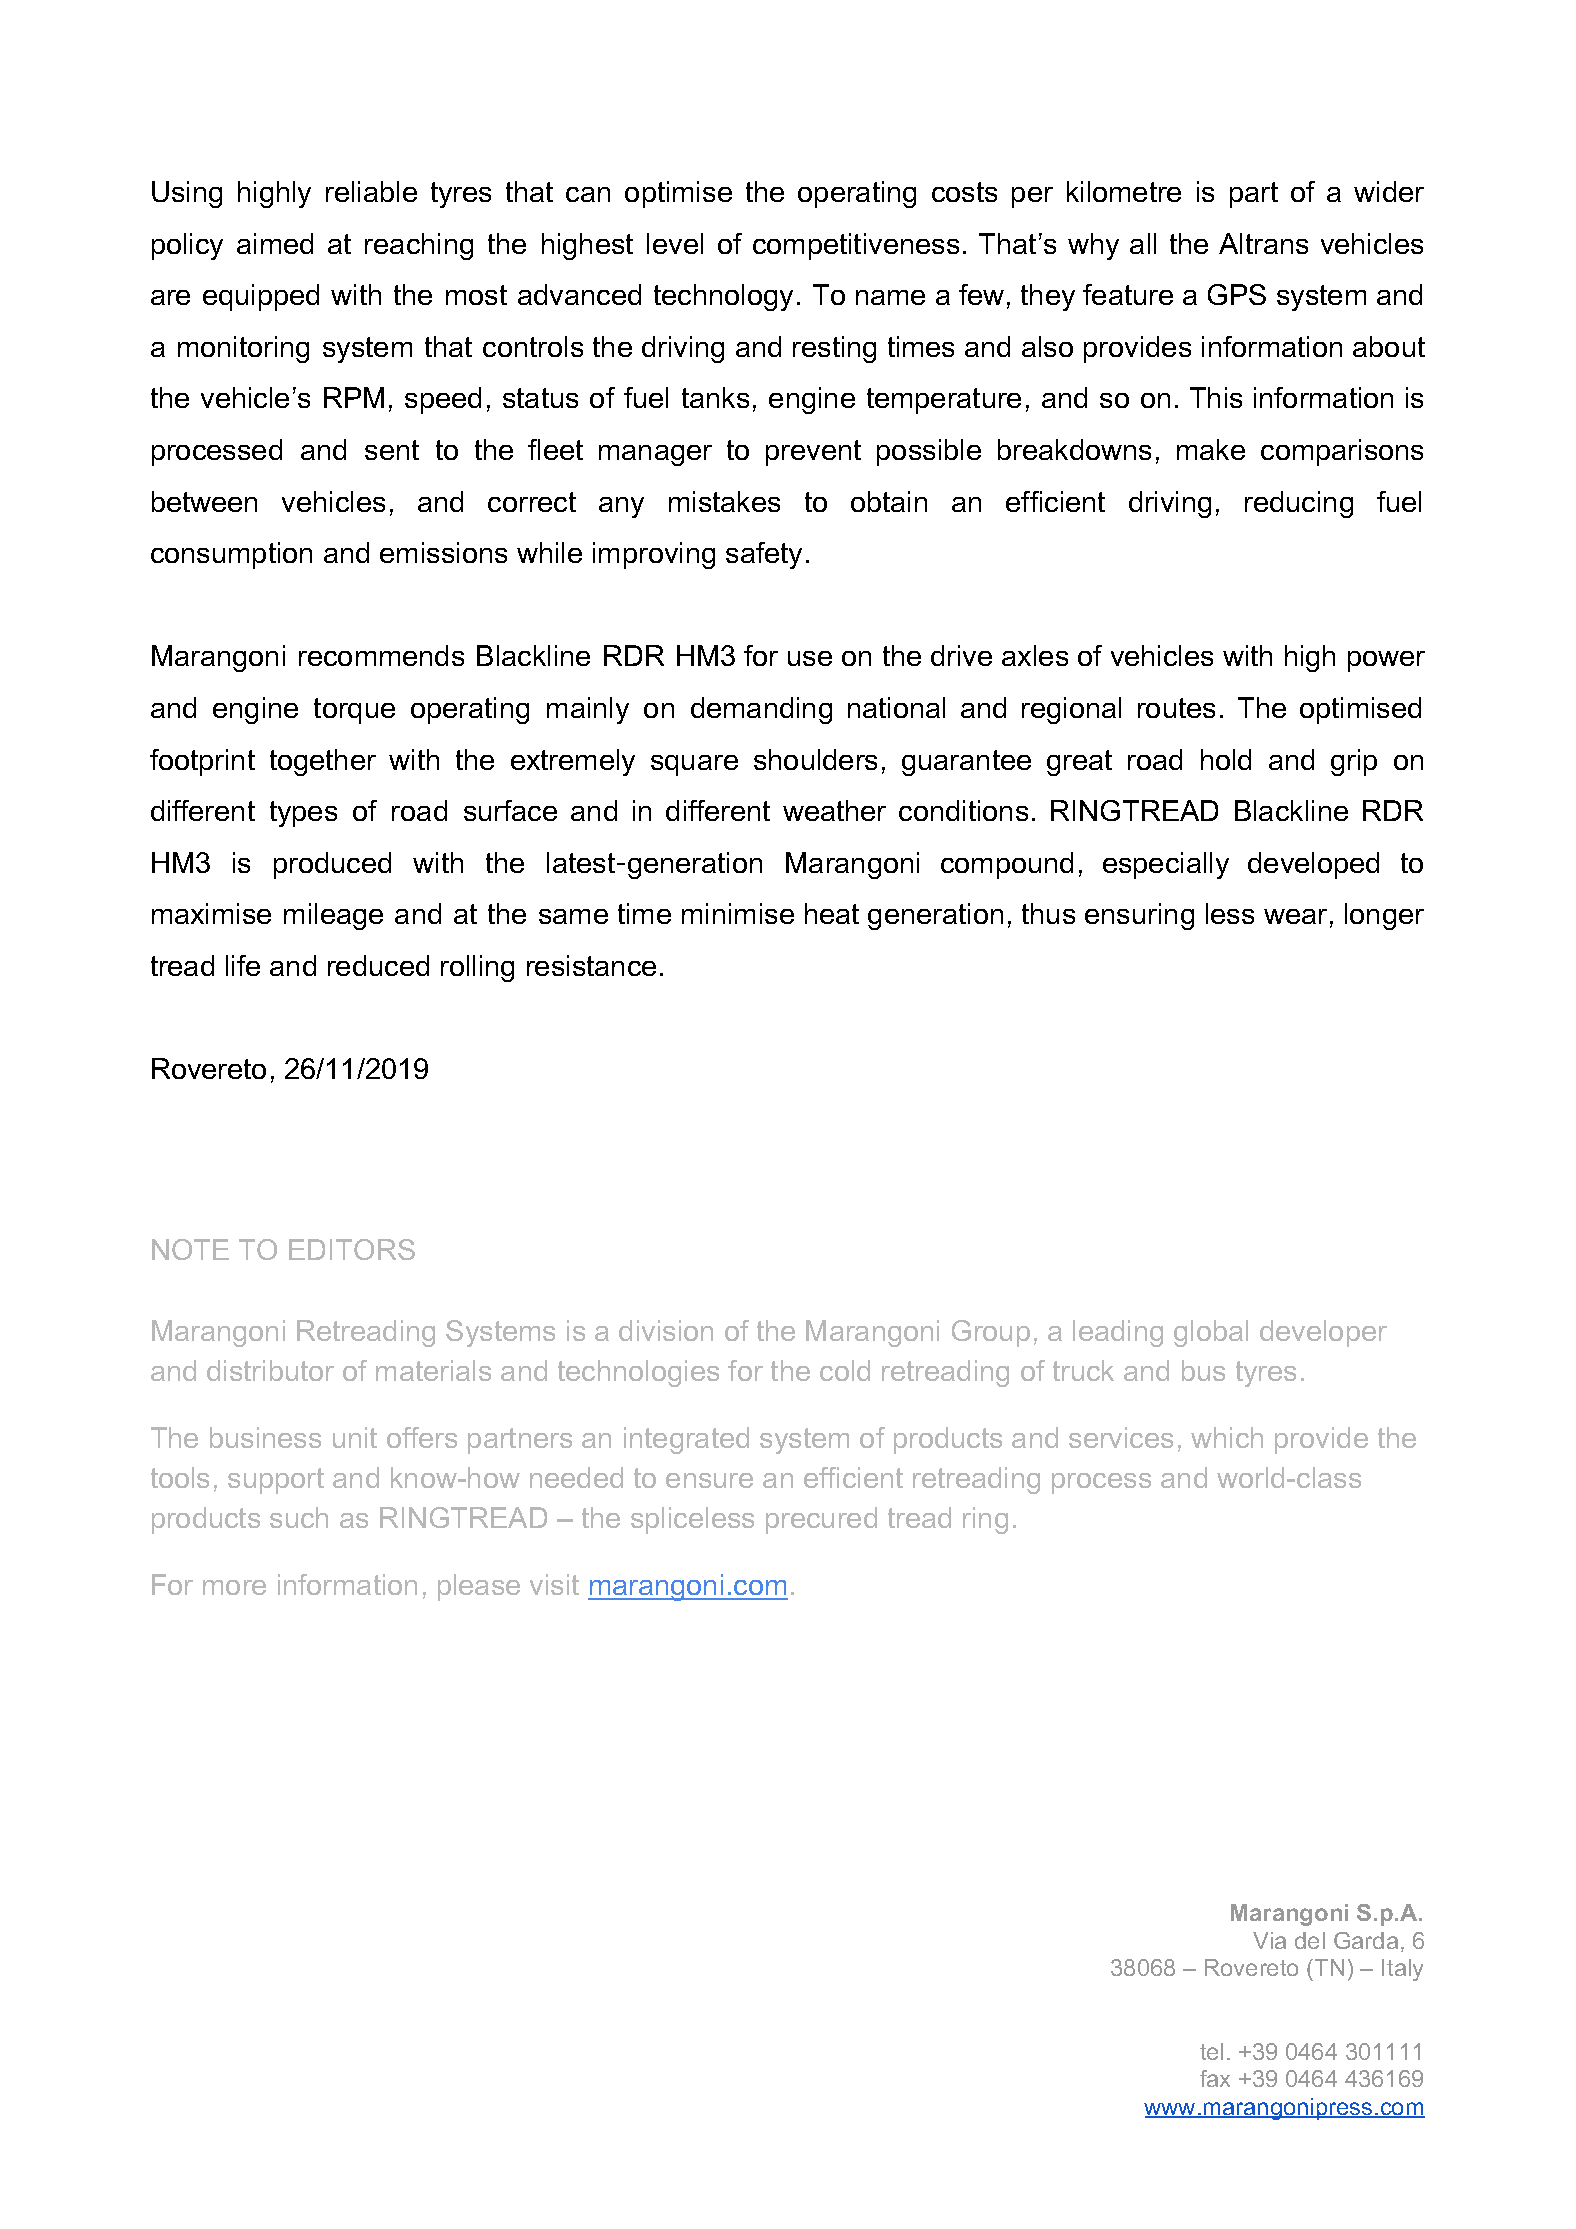 This screenshot has height=2229, width=1576. I want to click on which, so click(1227, 1437).
